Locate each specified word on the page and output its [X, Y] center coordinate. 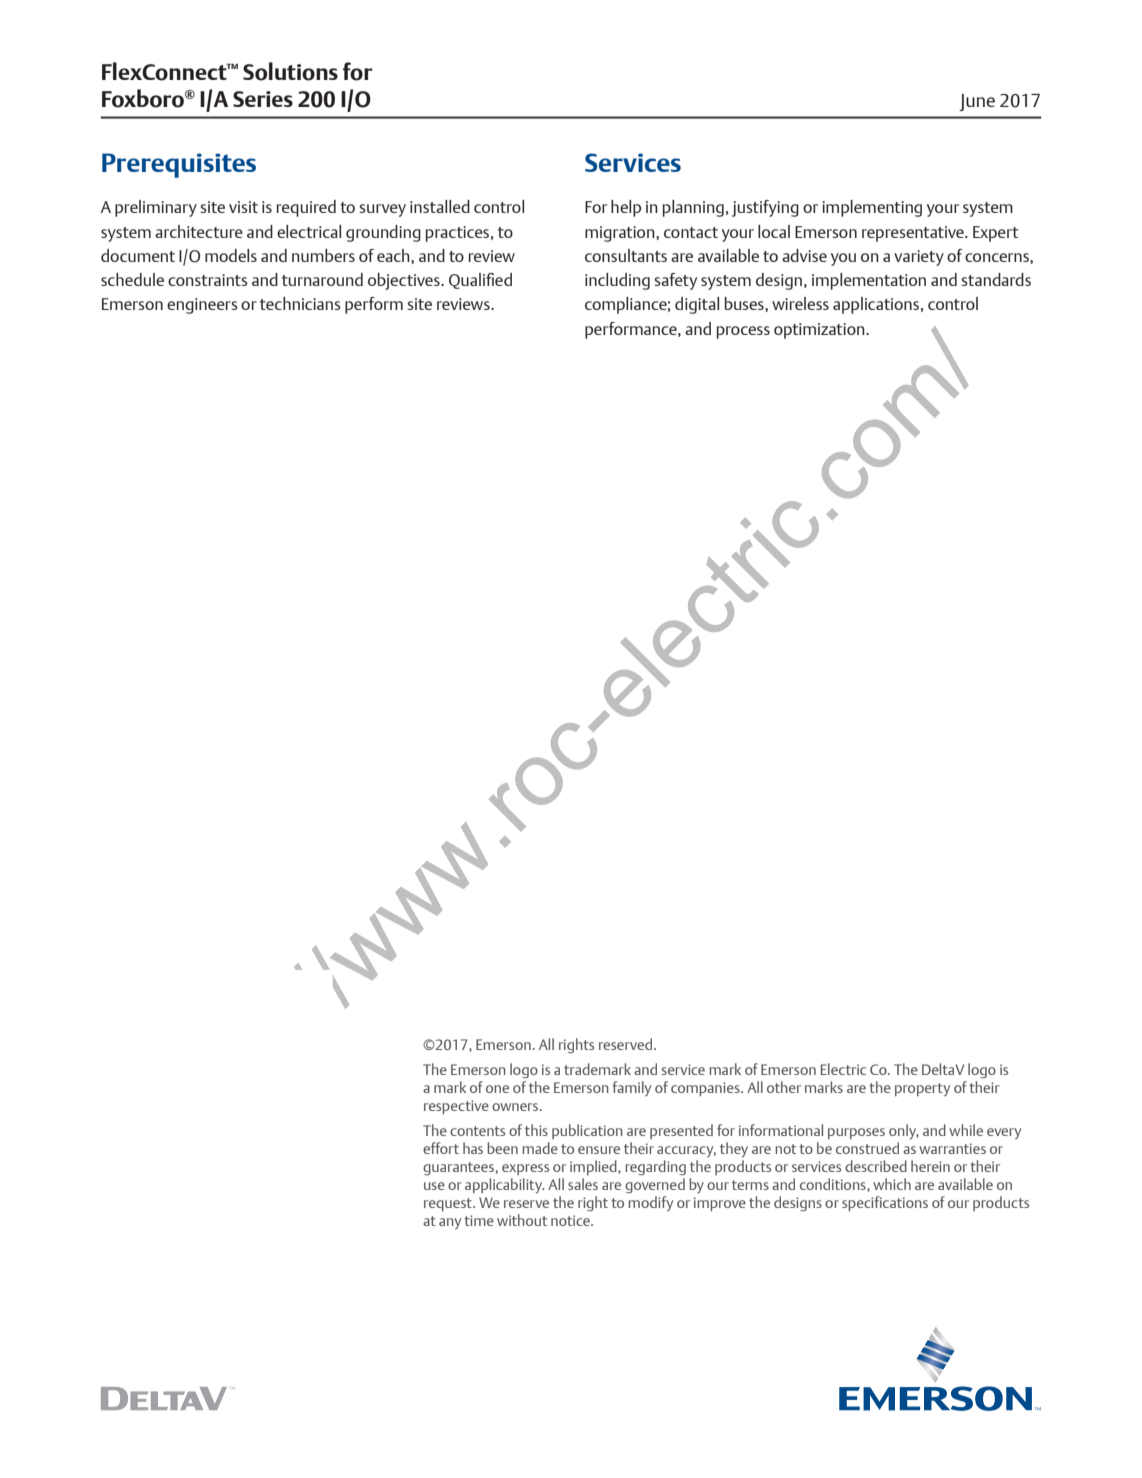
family [631, 1088]
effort [441, 1148]
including [617, 281]
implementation [869, 281]
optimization [820, 331]
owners [515, 1107]
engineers [202, 306]
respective [456, 1107]
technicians [300, 303]
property [922, 1089]
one [497, 1089]
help [626, 208]
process [743, 332]
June [977, 102]
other [784, 1087]
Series [263, 99]
